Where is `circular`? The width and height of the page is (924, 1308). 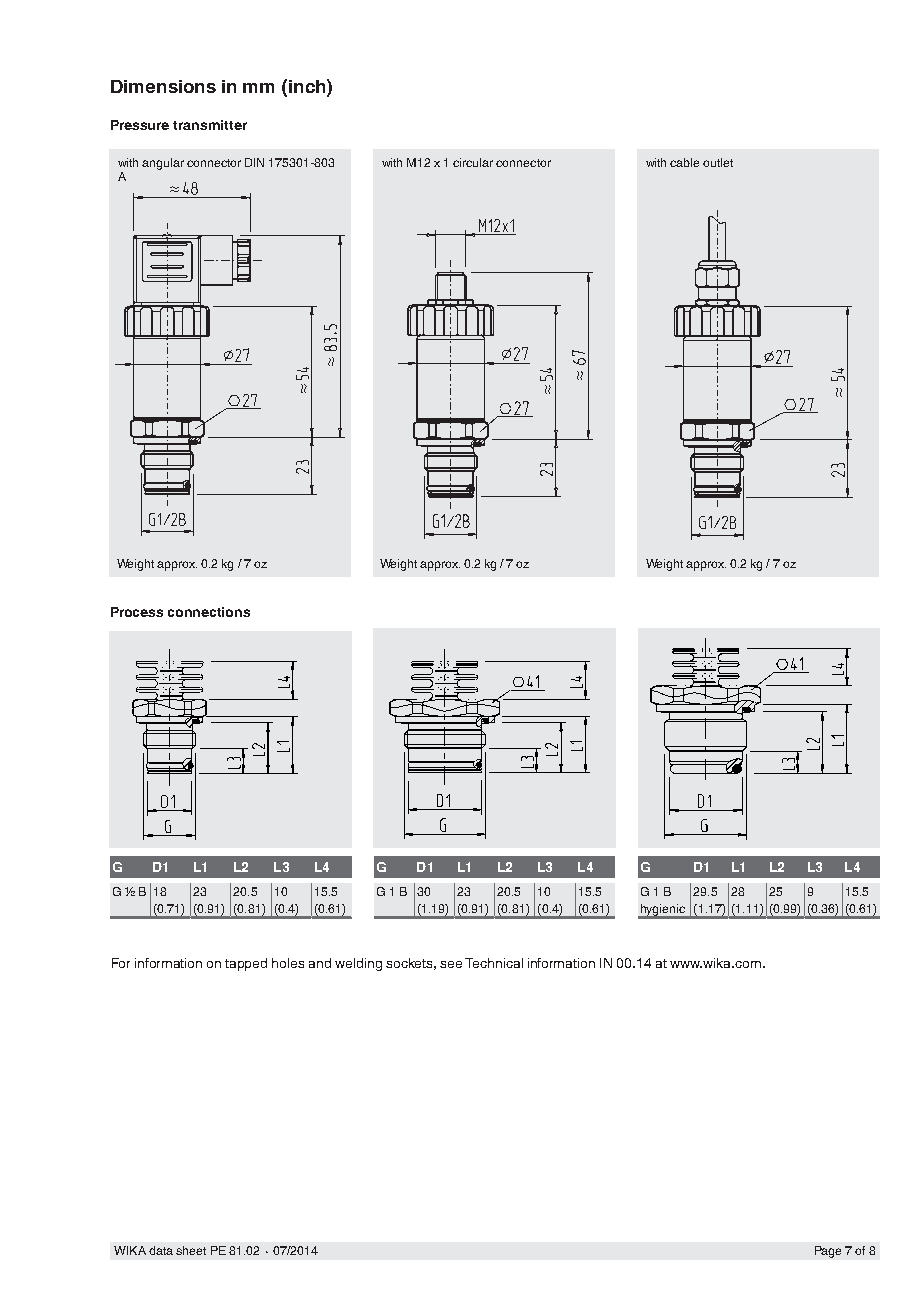
circular is located at coordinates (473, 162).
